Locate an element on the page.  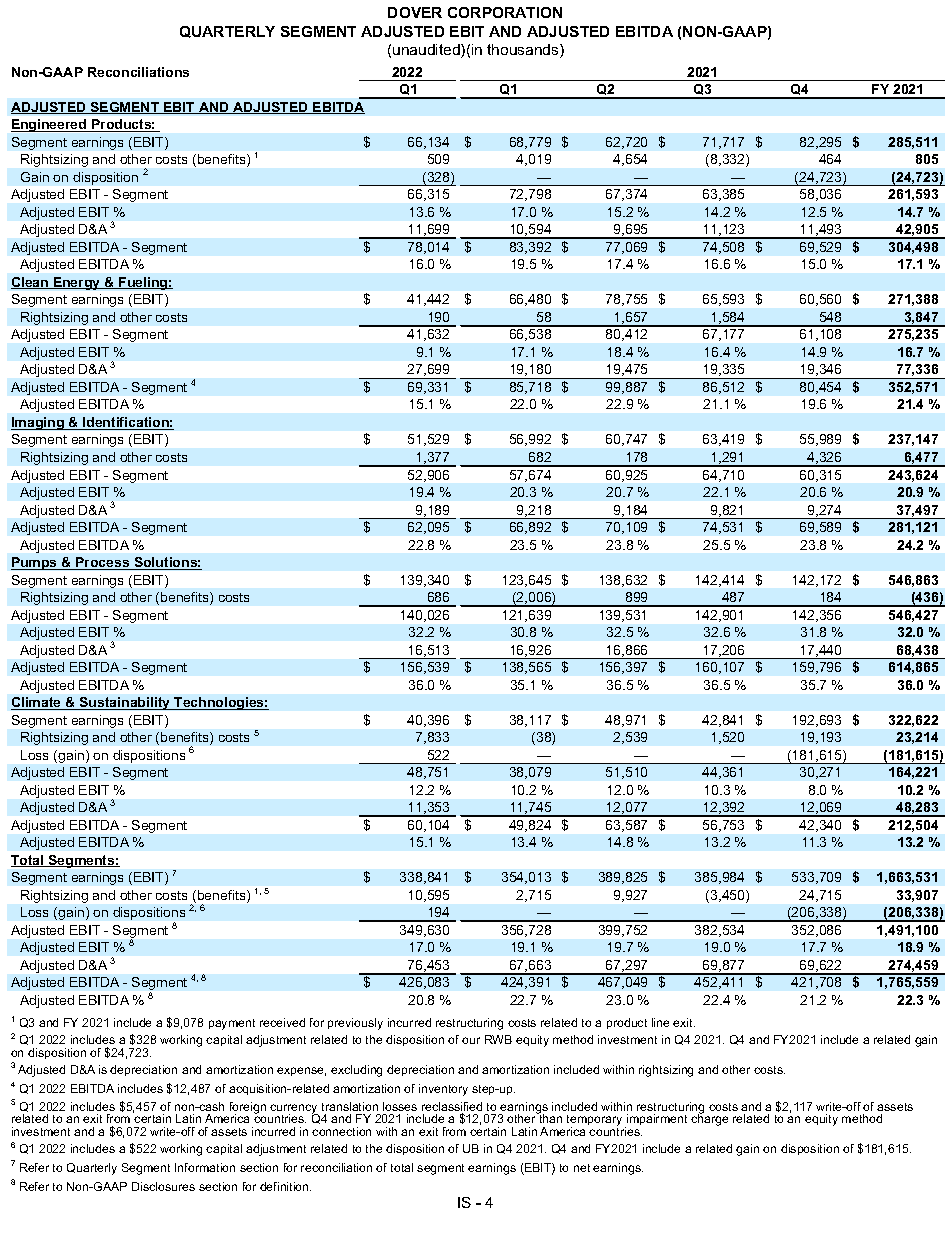
thousands is located at coordinates (524, 51).
